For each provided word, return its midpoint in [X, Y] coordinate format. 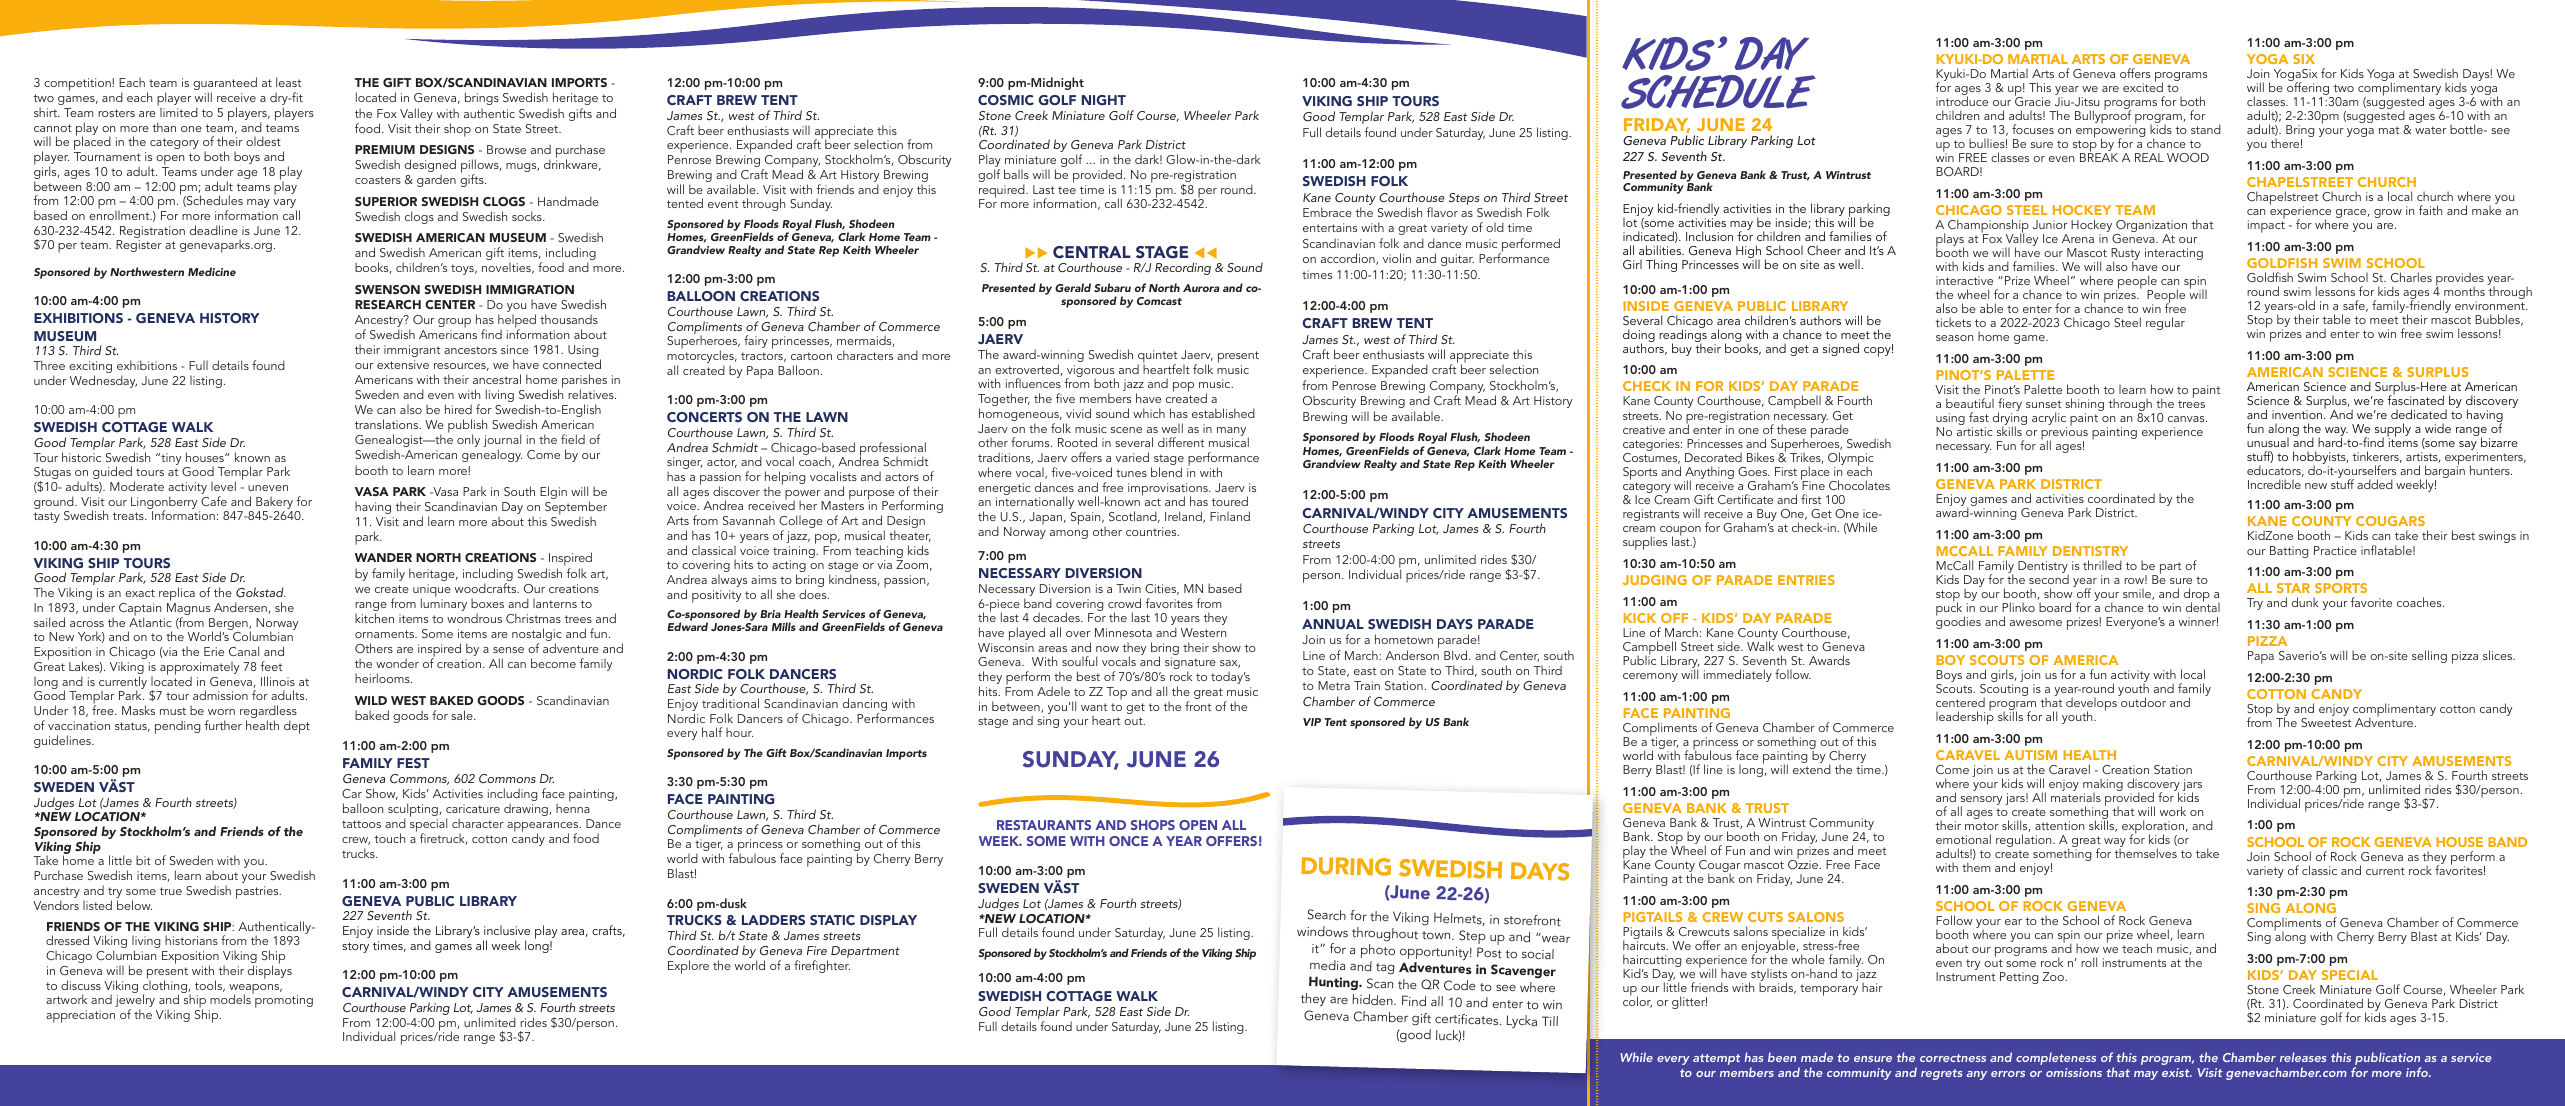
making [2103, 786]
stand [2206, 129]
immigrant [412, 351]
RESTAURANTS [1044, 825]
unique [432, 591]
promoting [284, 1001]
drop [2197, 596]
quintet [1157, 358]
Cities [1162, 589]
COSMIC [1006, 100]
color [1637, 1001]
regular [2165, 323]
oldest [263, 141]
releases [2303, 1057]
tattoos [361, 824]
